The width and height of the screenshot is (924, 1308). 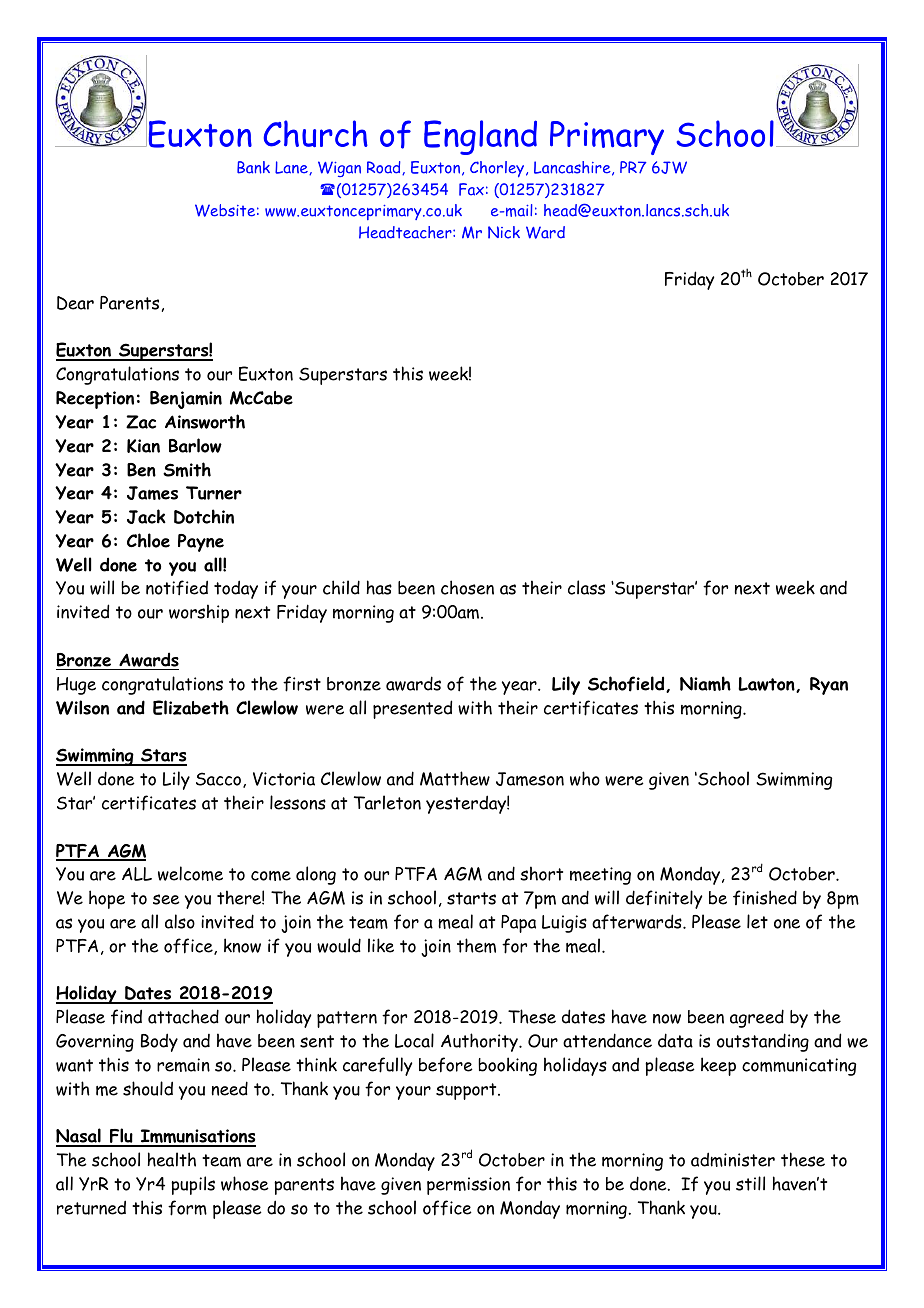 I want to click on class, so click(x=586, y=587).
